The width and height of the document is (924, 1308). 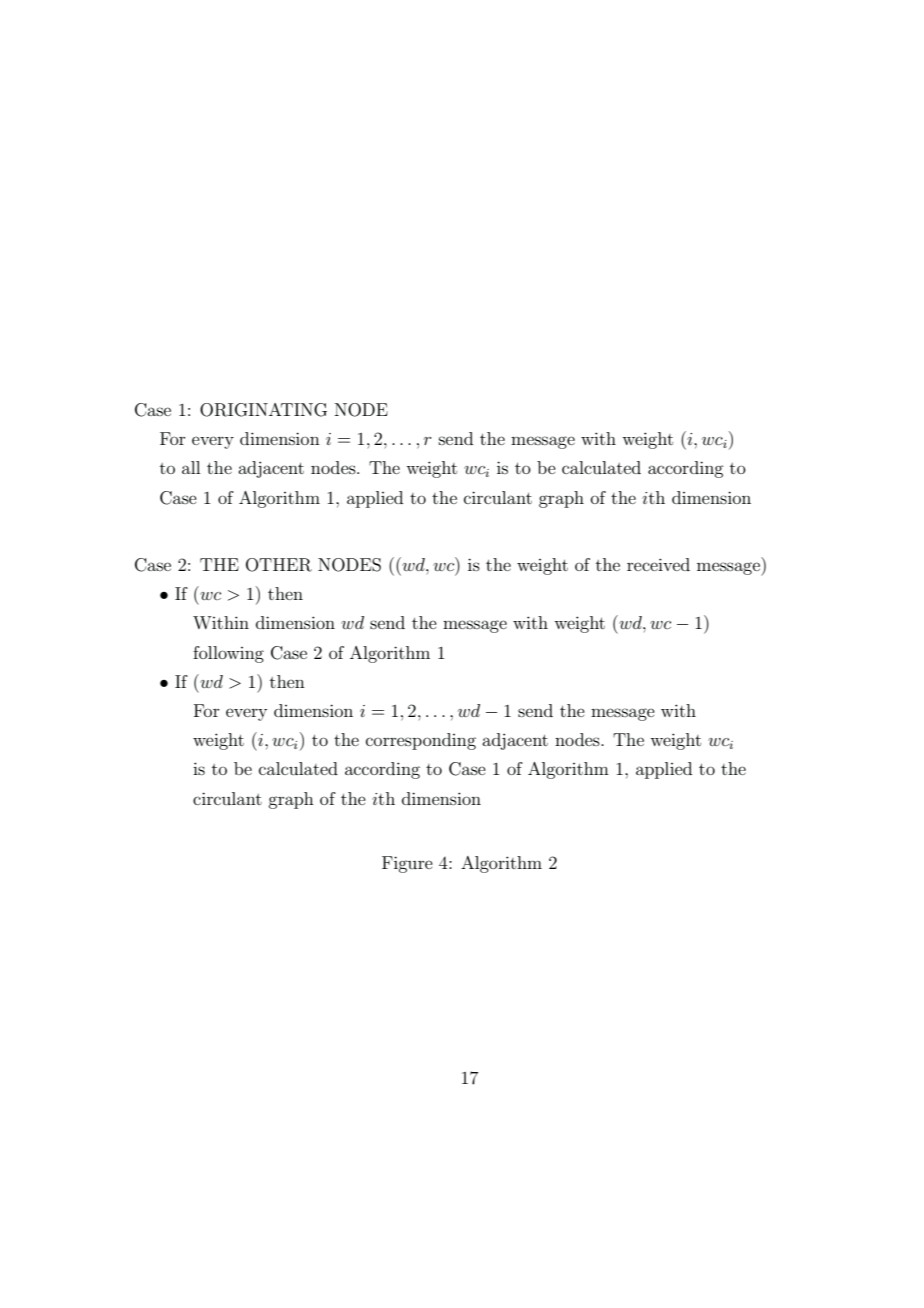 I want to click on ORIGINATING, so click(x=263, y=410).
